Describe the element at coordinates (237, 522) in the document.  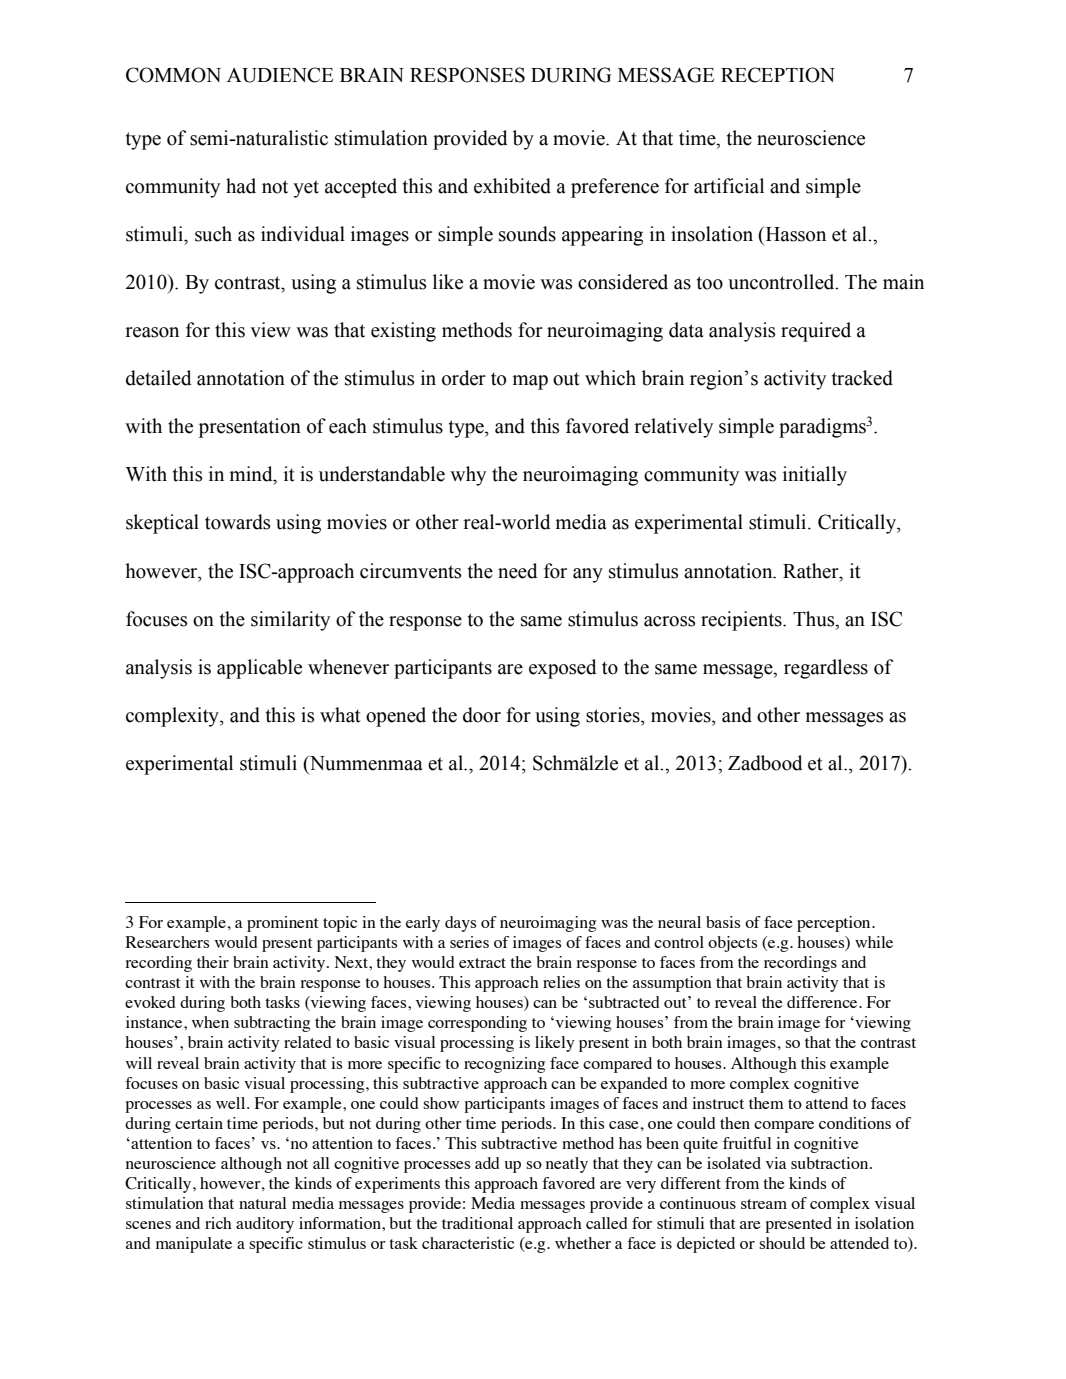
I see `towards` at that location.
